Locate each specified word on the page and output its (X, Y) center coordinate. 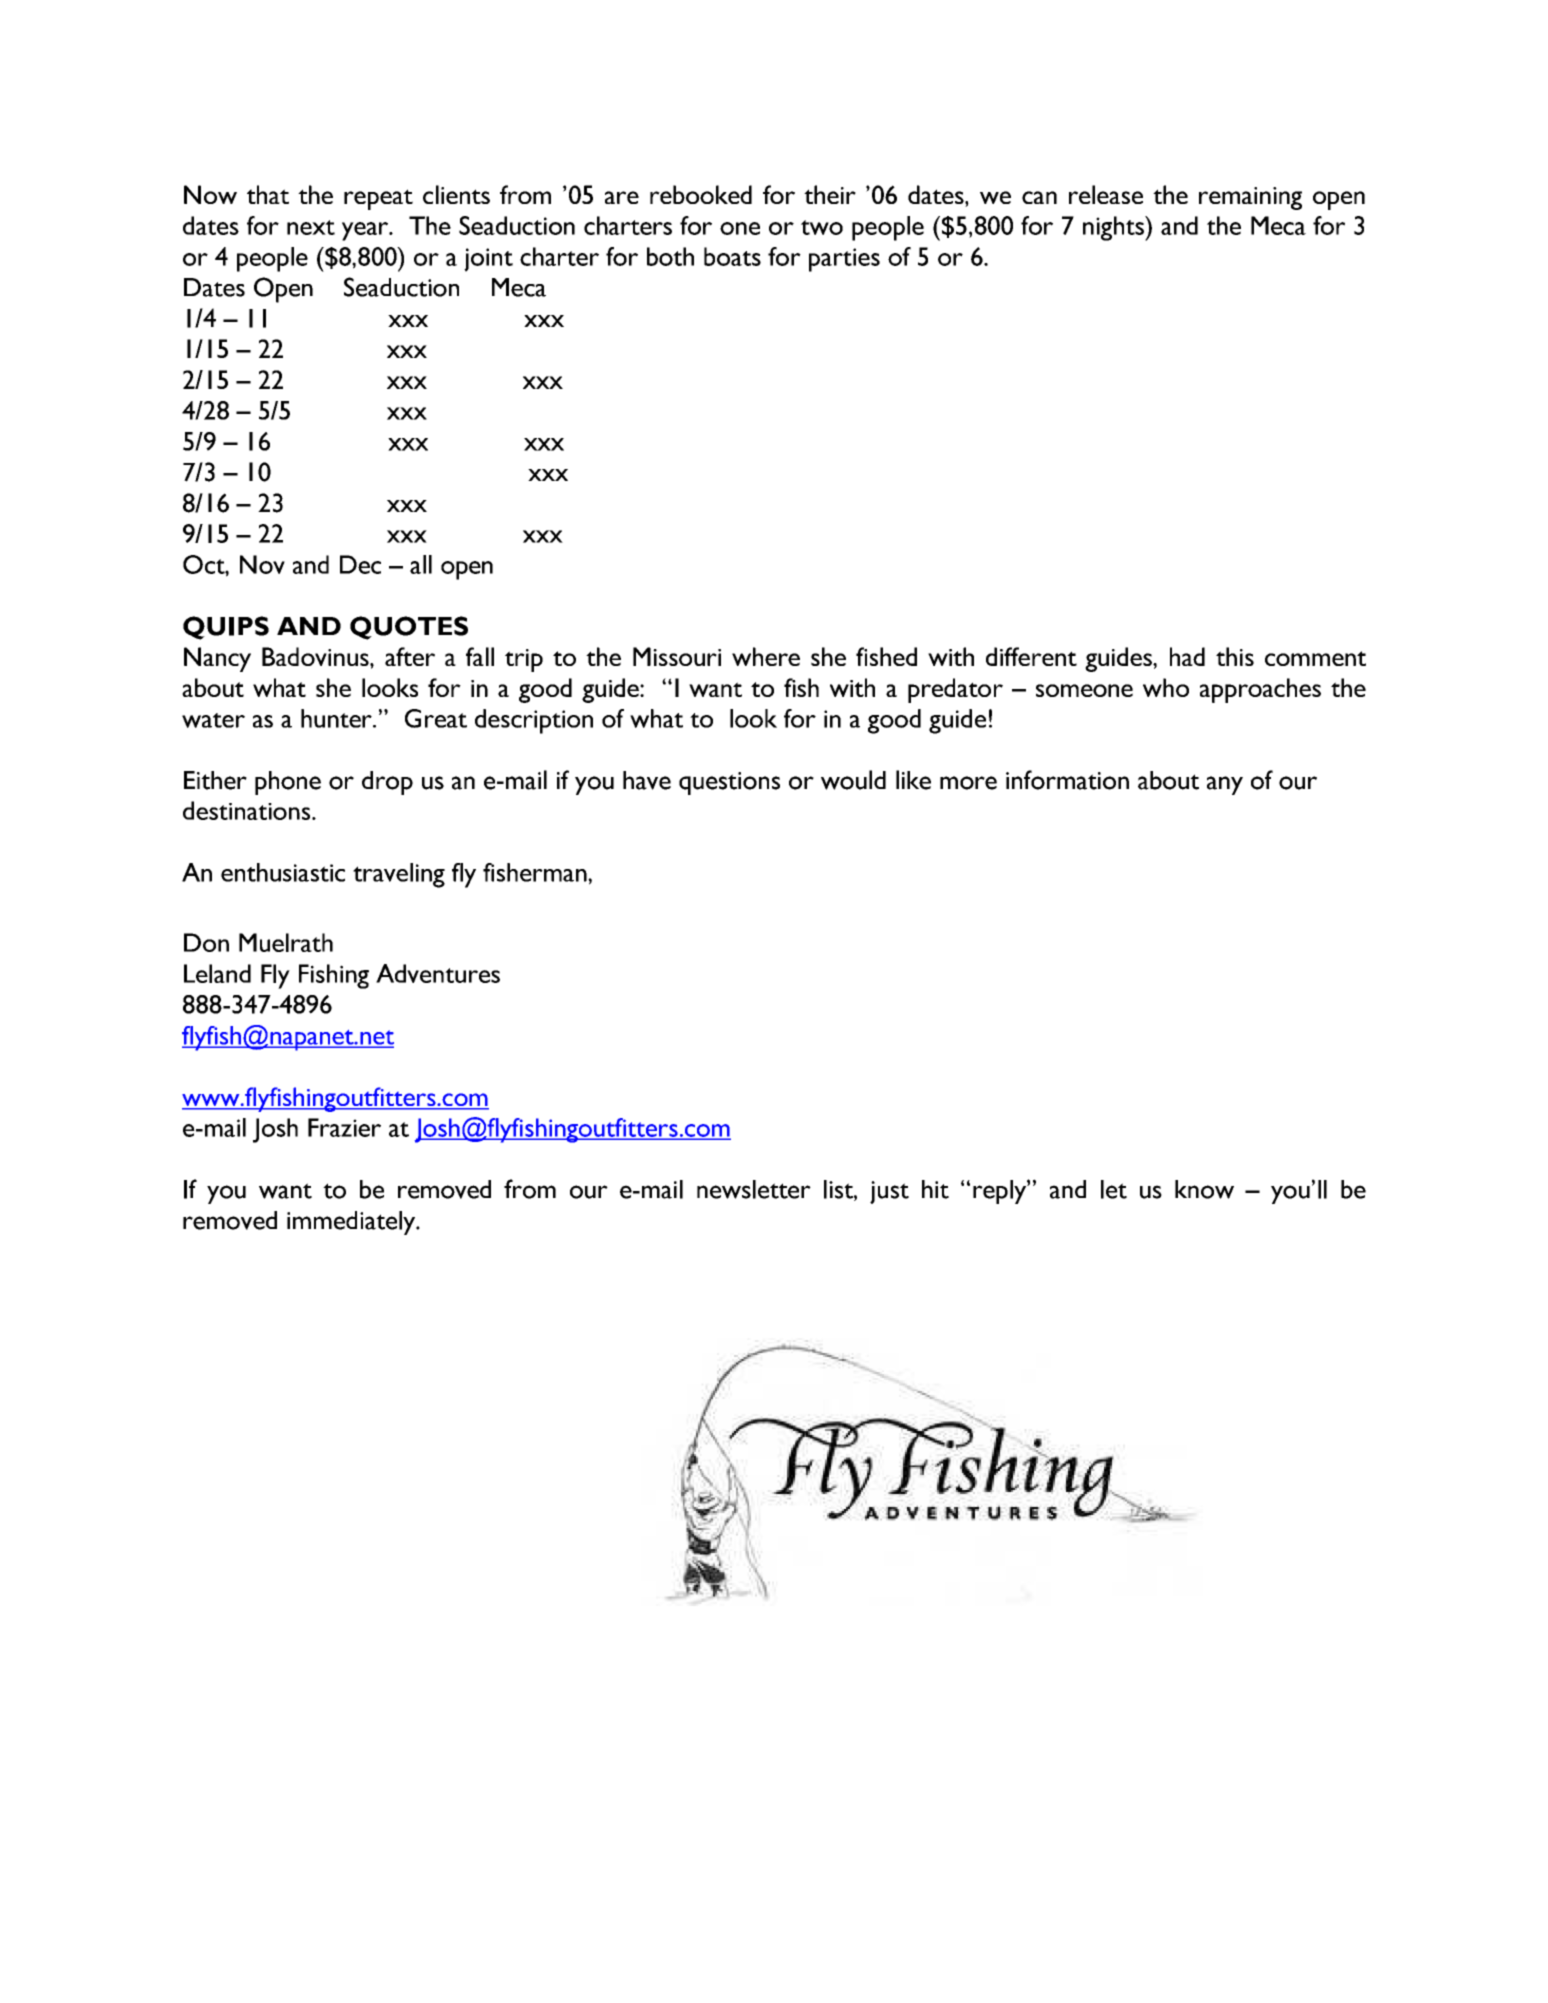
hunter (337, 718)
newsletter (754, 1189)
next (311, 227)
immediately (352, 1223)
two (822, 227)
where (766, 656)
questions (729, 783)
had (1187, 656)
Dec (360, 564)
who (1166, 687)
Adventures (438, 973)
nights (1114, 228)
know (1204, 1189)
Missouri (677, 656)
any (1225, 785)
